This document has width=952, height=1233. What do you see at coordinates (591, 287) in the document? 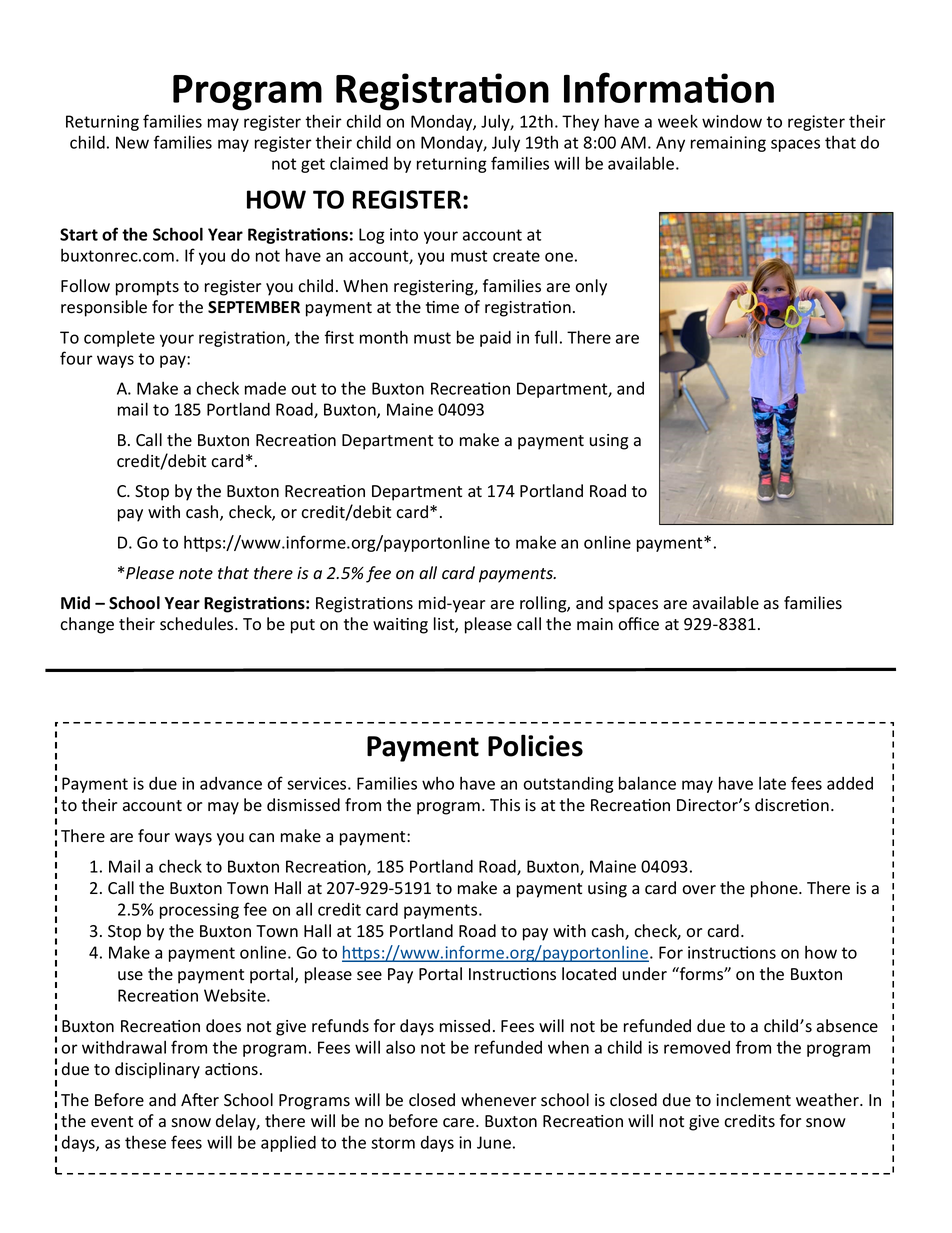
I see `only` at bounding box center [591, 287].
